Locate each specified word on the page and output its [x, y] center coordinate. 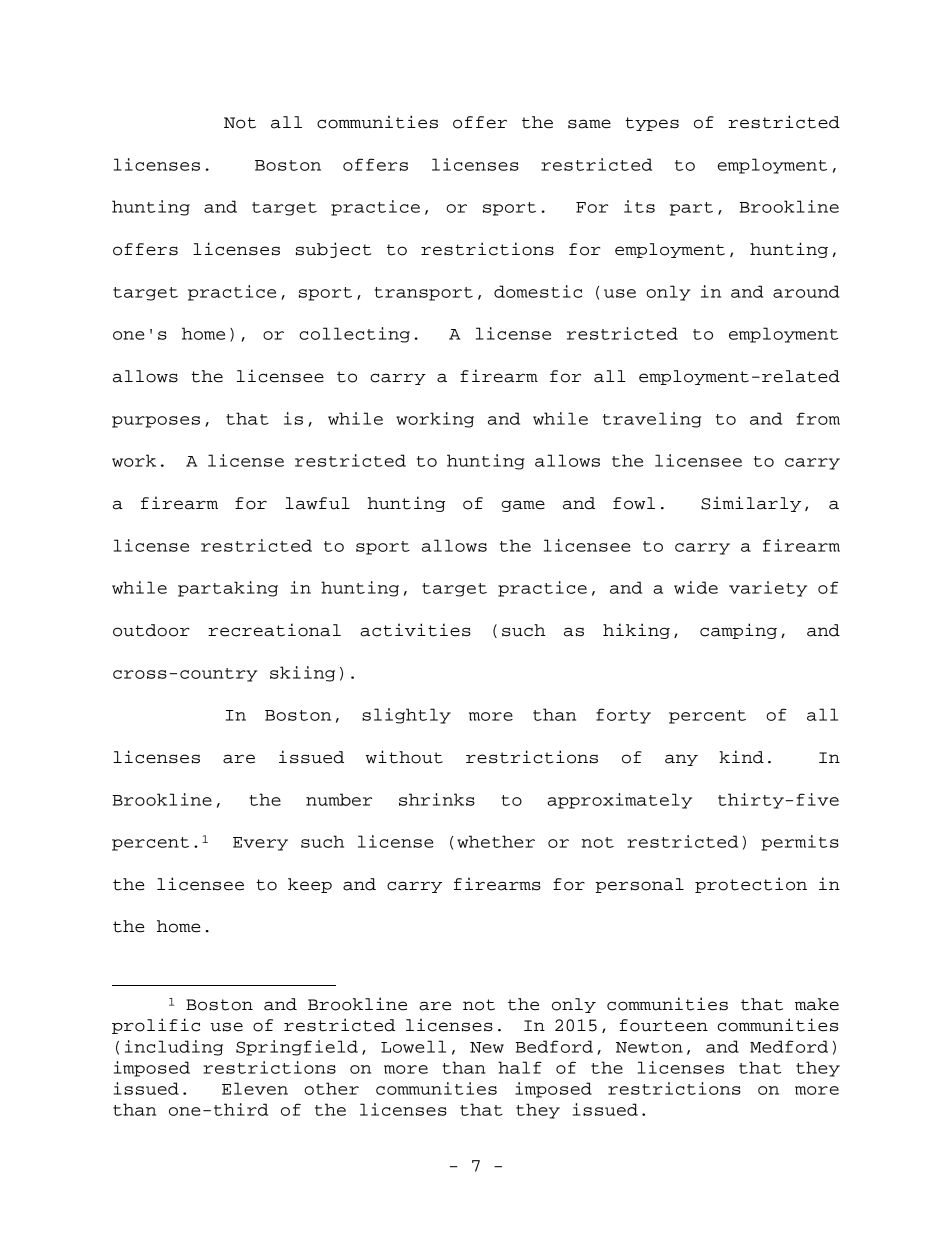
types [652, 124]
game [523, 506]
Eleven [255, 1088]
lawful [317, 503]
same [589, 124]
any [681, 760]
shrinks [437, 799]
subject [333, 250]
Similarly [751, 504]
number [339, 799]
